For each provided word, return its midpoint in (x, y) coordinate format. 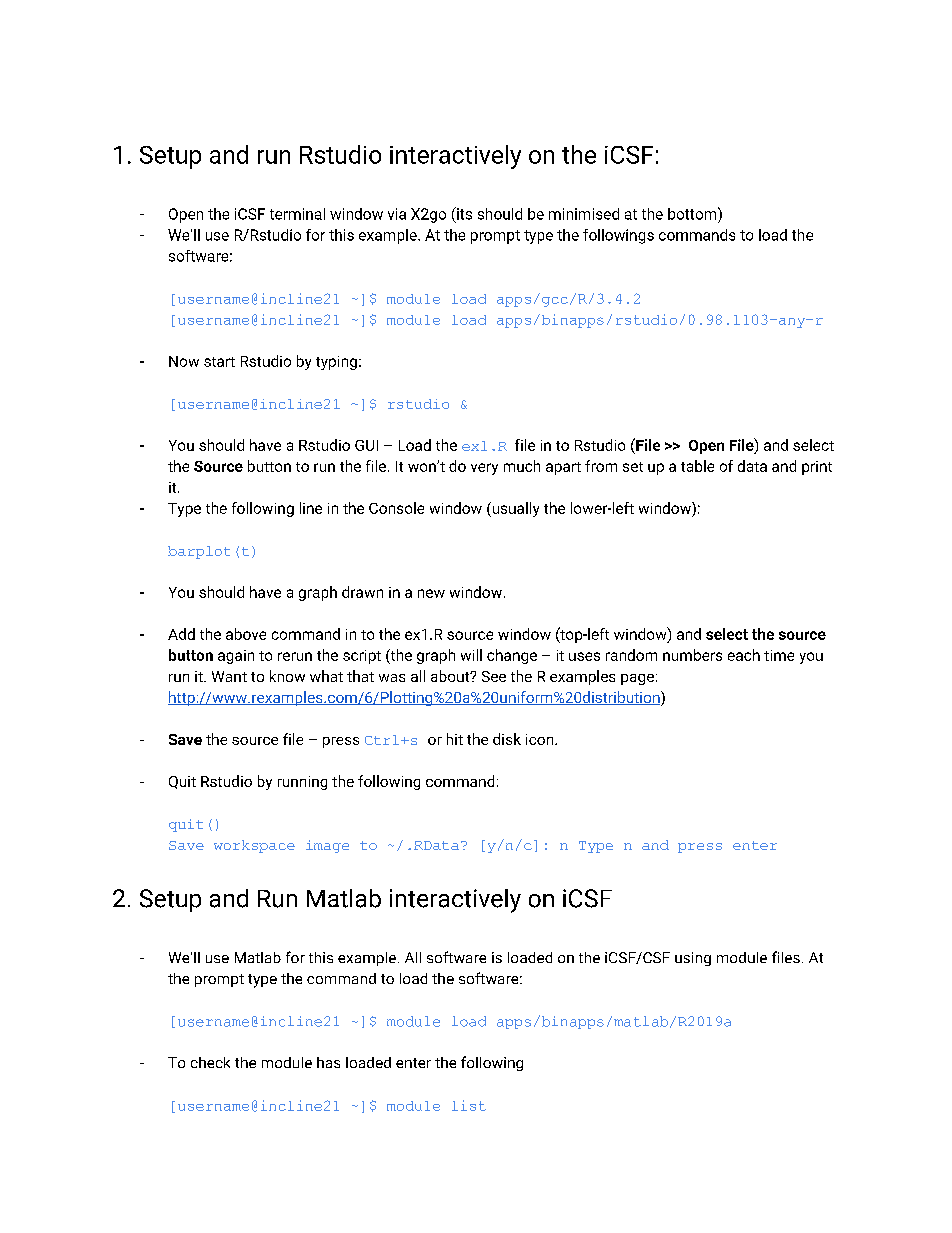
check (210, 1062)
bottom (693, 213)
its (463, 213)
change (512, 656)
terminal (297, 214)
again (236, 657)
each (744, 655)
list (469, 1105)
